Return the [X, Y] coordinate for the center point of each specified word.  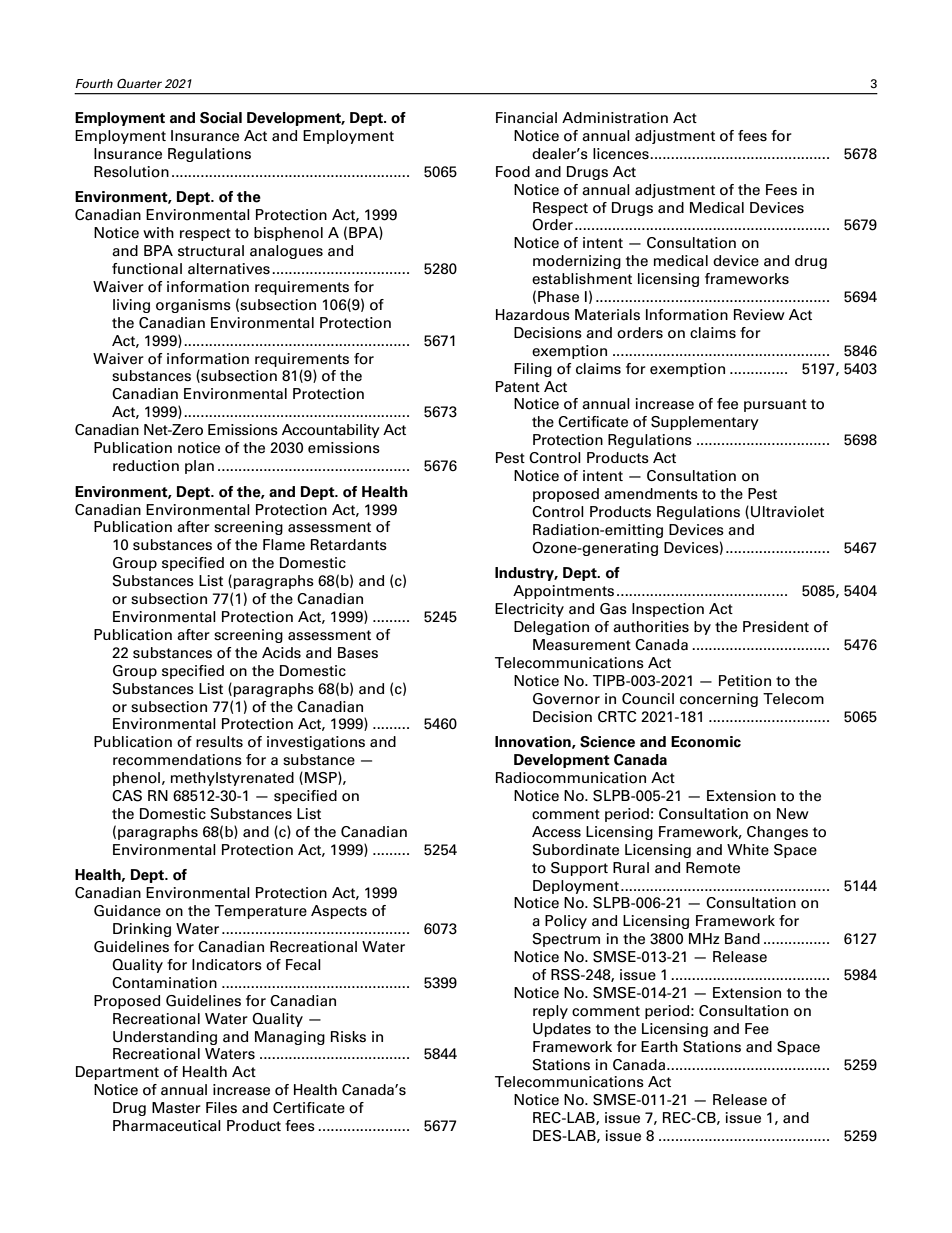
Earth [659, 1047]
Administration [615, 118]
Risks [348, 1036]
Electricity [529, 610]
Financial [526, 118]
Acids [281, 653]
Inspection [668, 610]
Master [176, 1108]
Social [221, 118]
